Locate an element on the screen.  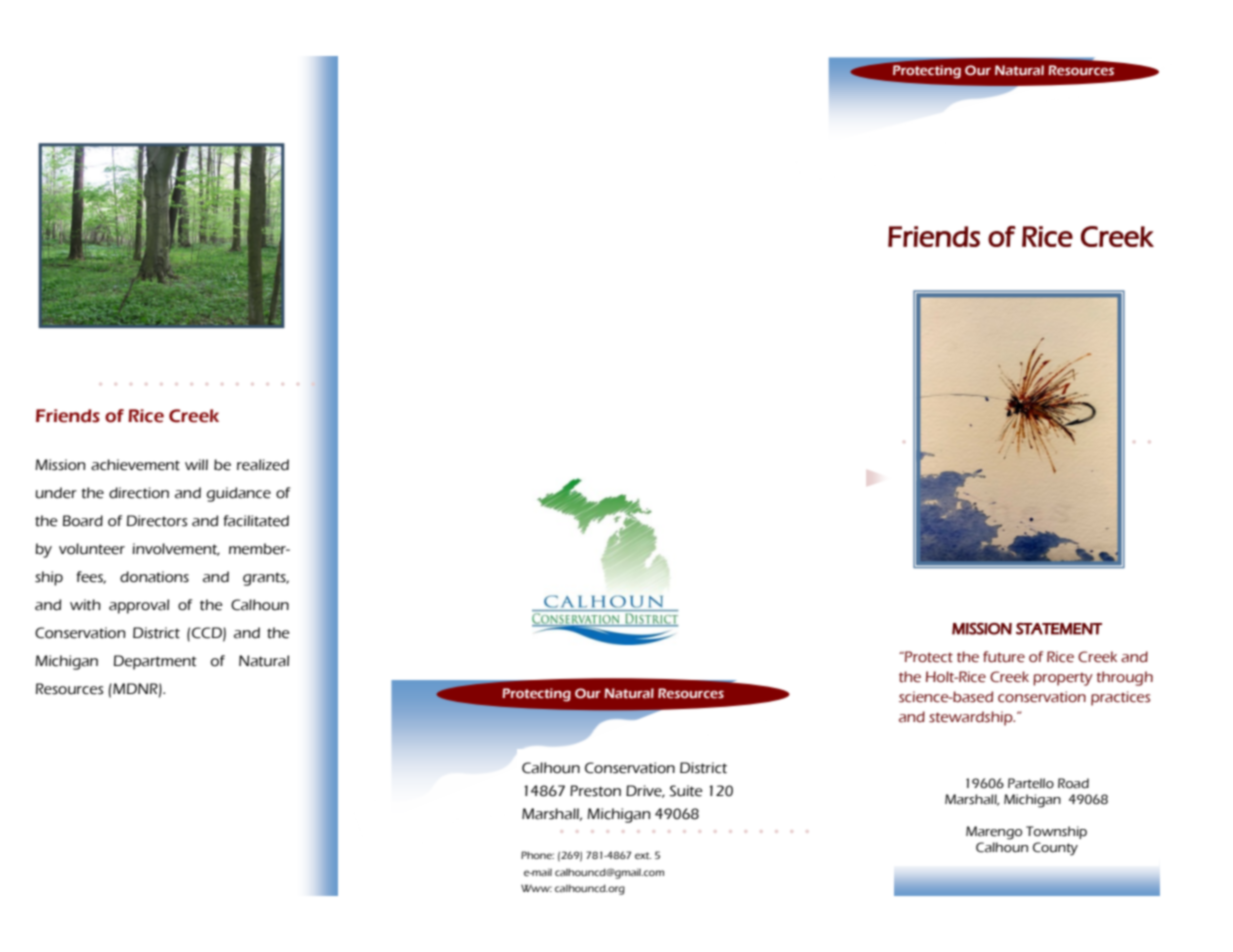
approval is located at coordinates (139, 606).
